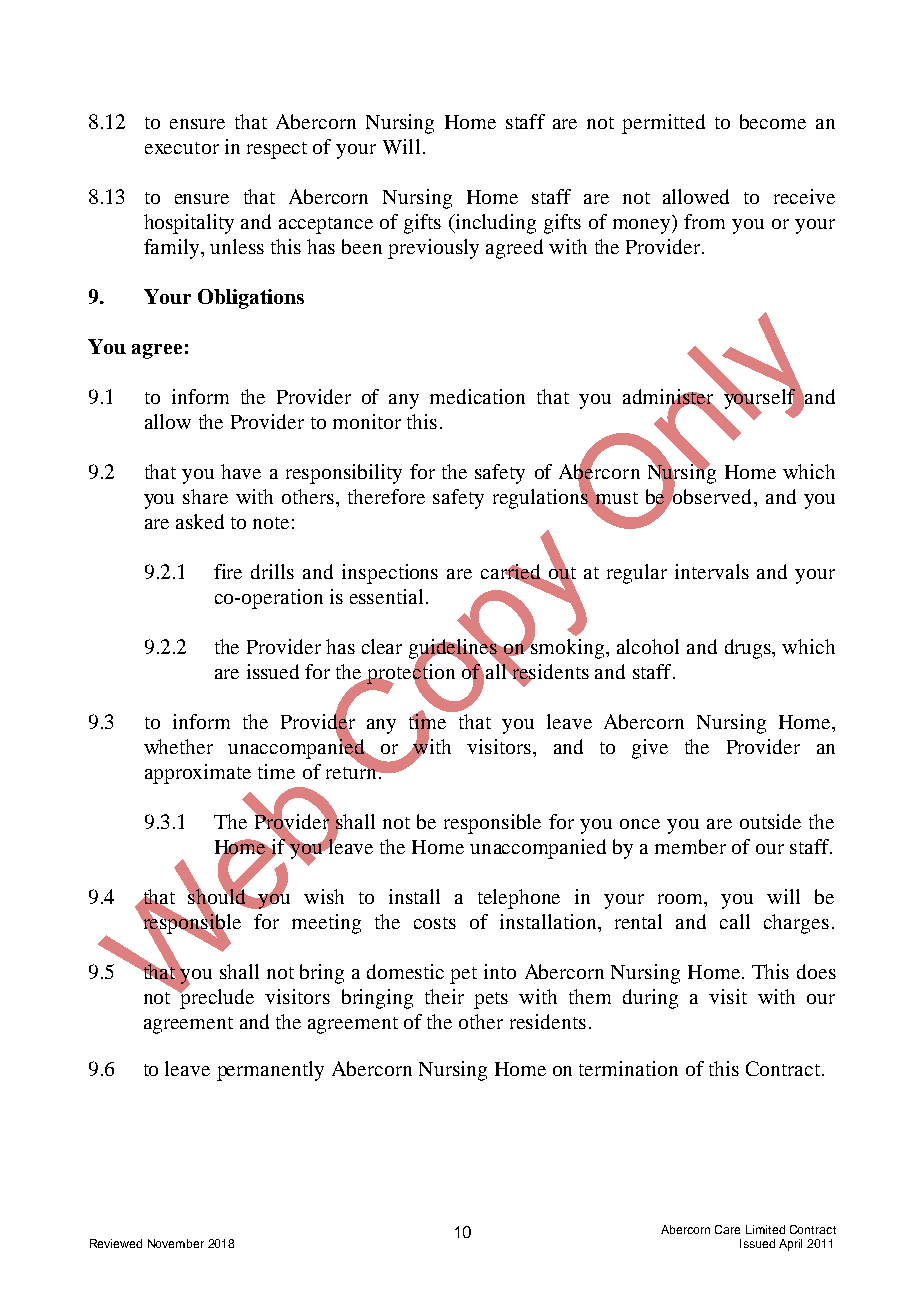 This page has height=1308, width=924. I want to click on Care, so click(727, 1229).
